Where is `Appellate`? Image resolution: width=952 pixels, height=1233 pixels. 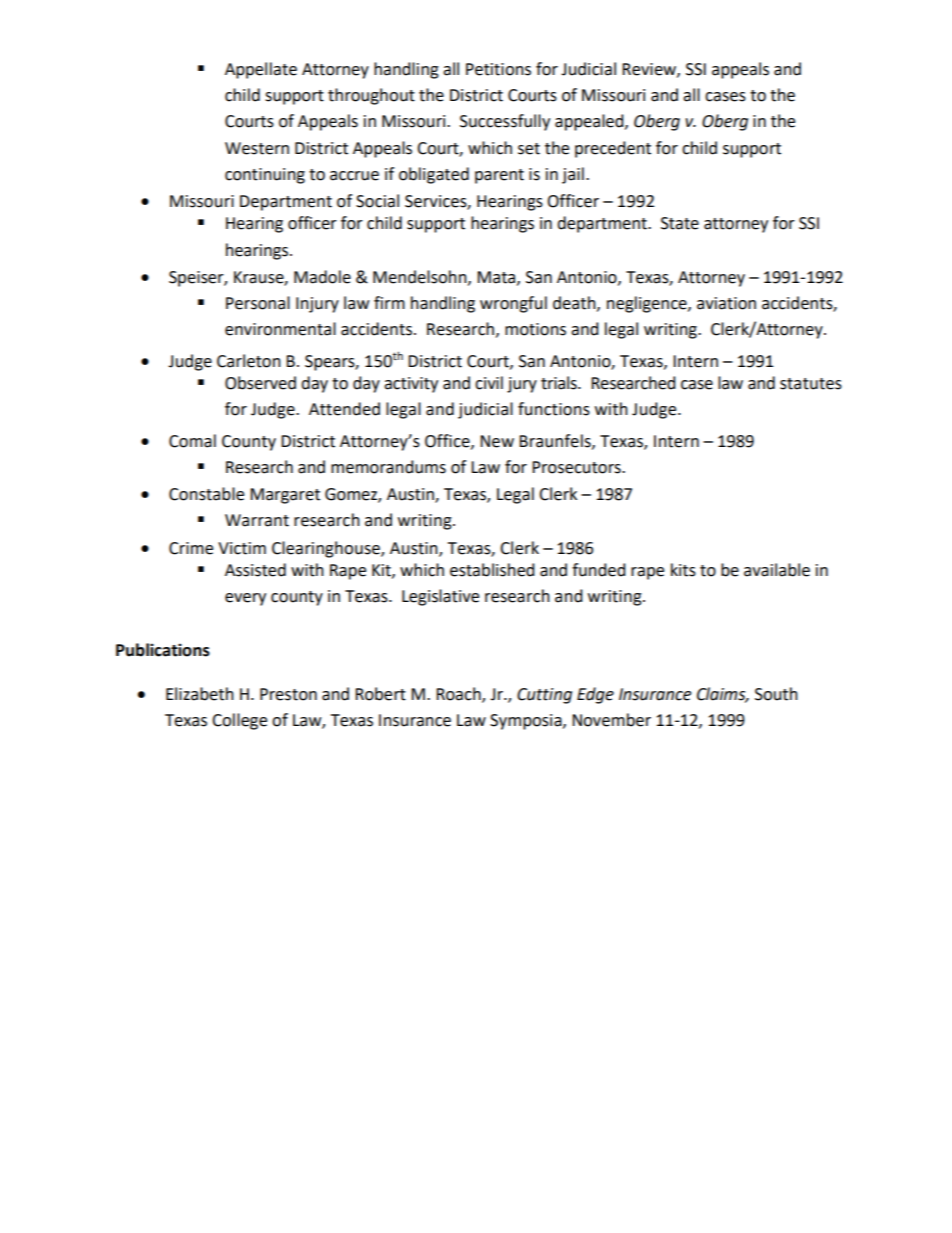 Appellate is located at coordinates (261, 70).
